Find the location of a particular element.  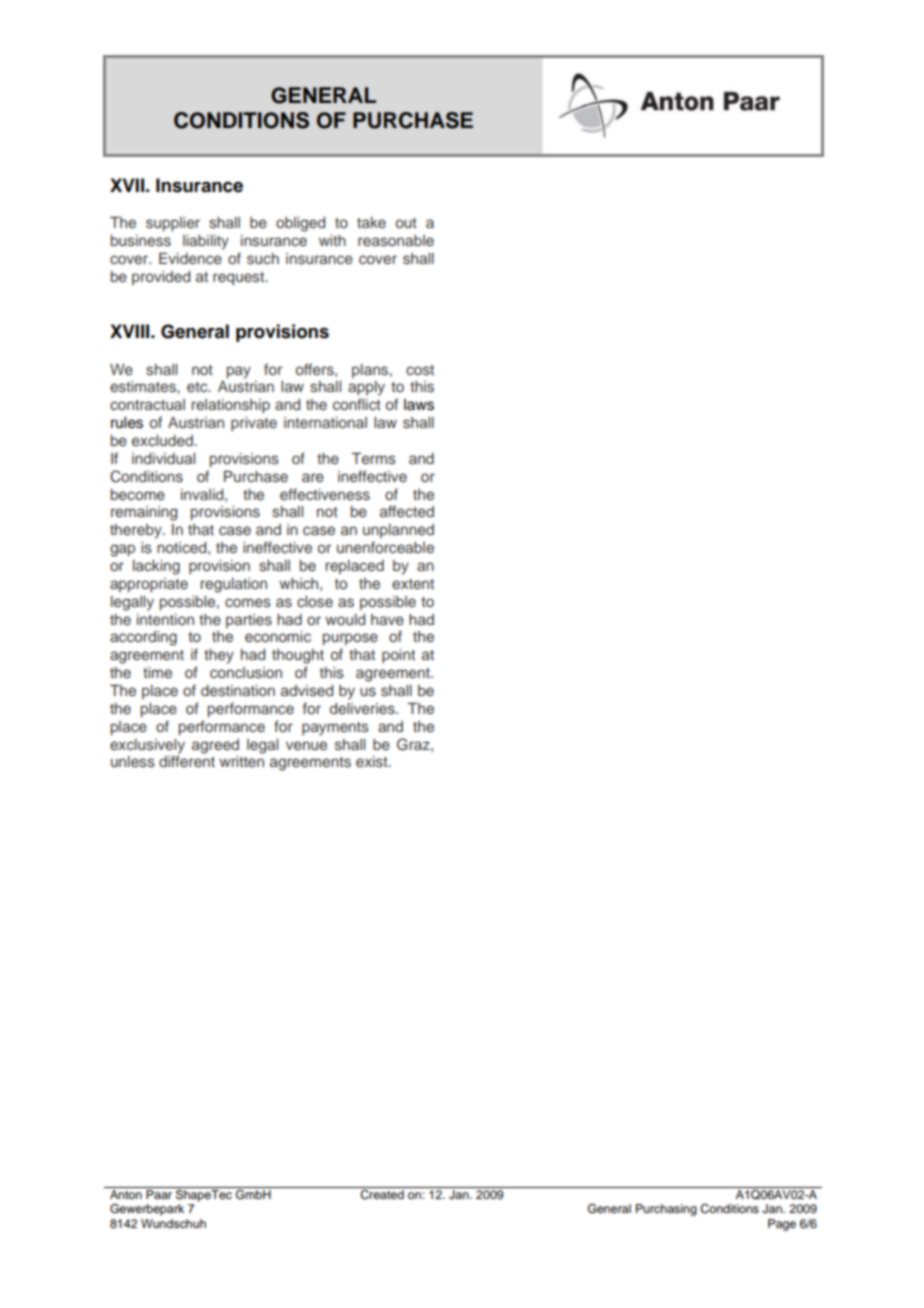

Paar is located at coordinates (159, 1194).
